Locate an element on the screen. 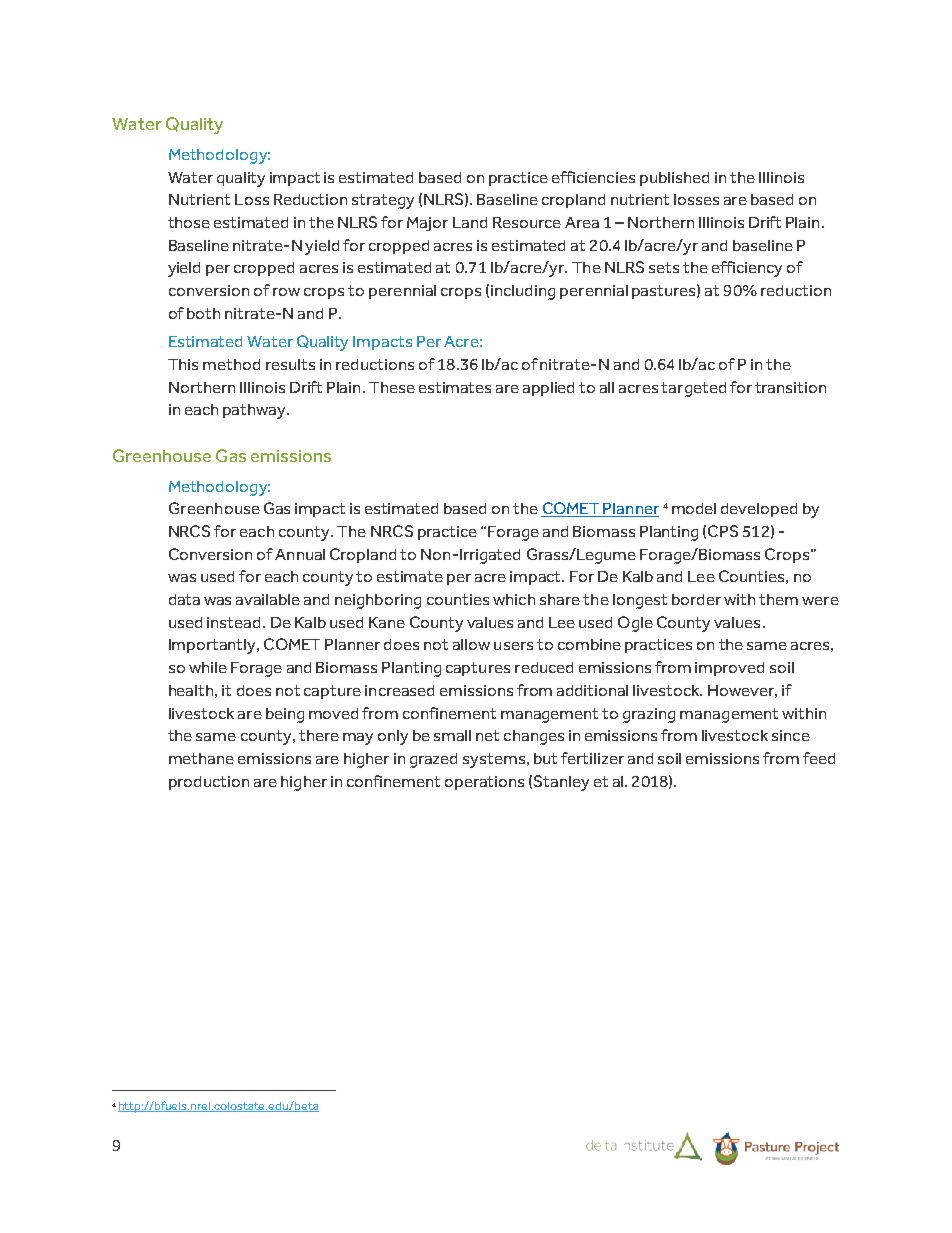 This screenshot has width=952, height=1233. those is located at coordinates (189, 222).
